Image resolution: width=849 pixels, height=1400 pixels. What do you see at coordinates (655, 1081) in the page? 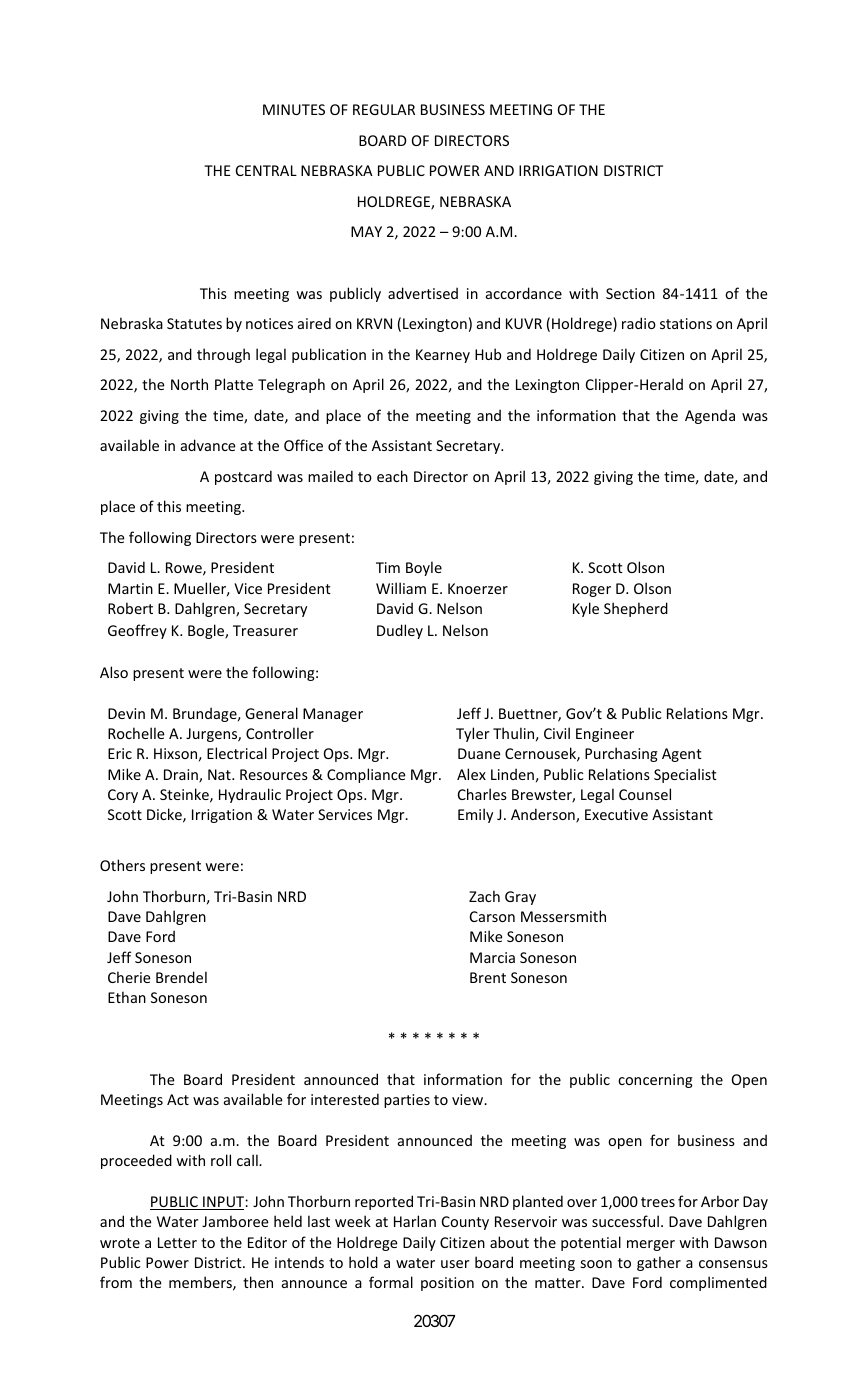
I see `concerning` at bounding box center [655, 1081].
